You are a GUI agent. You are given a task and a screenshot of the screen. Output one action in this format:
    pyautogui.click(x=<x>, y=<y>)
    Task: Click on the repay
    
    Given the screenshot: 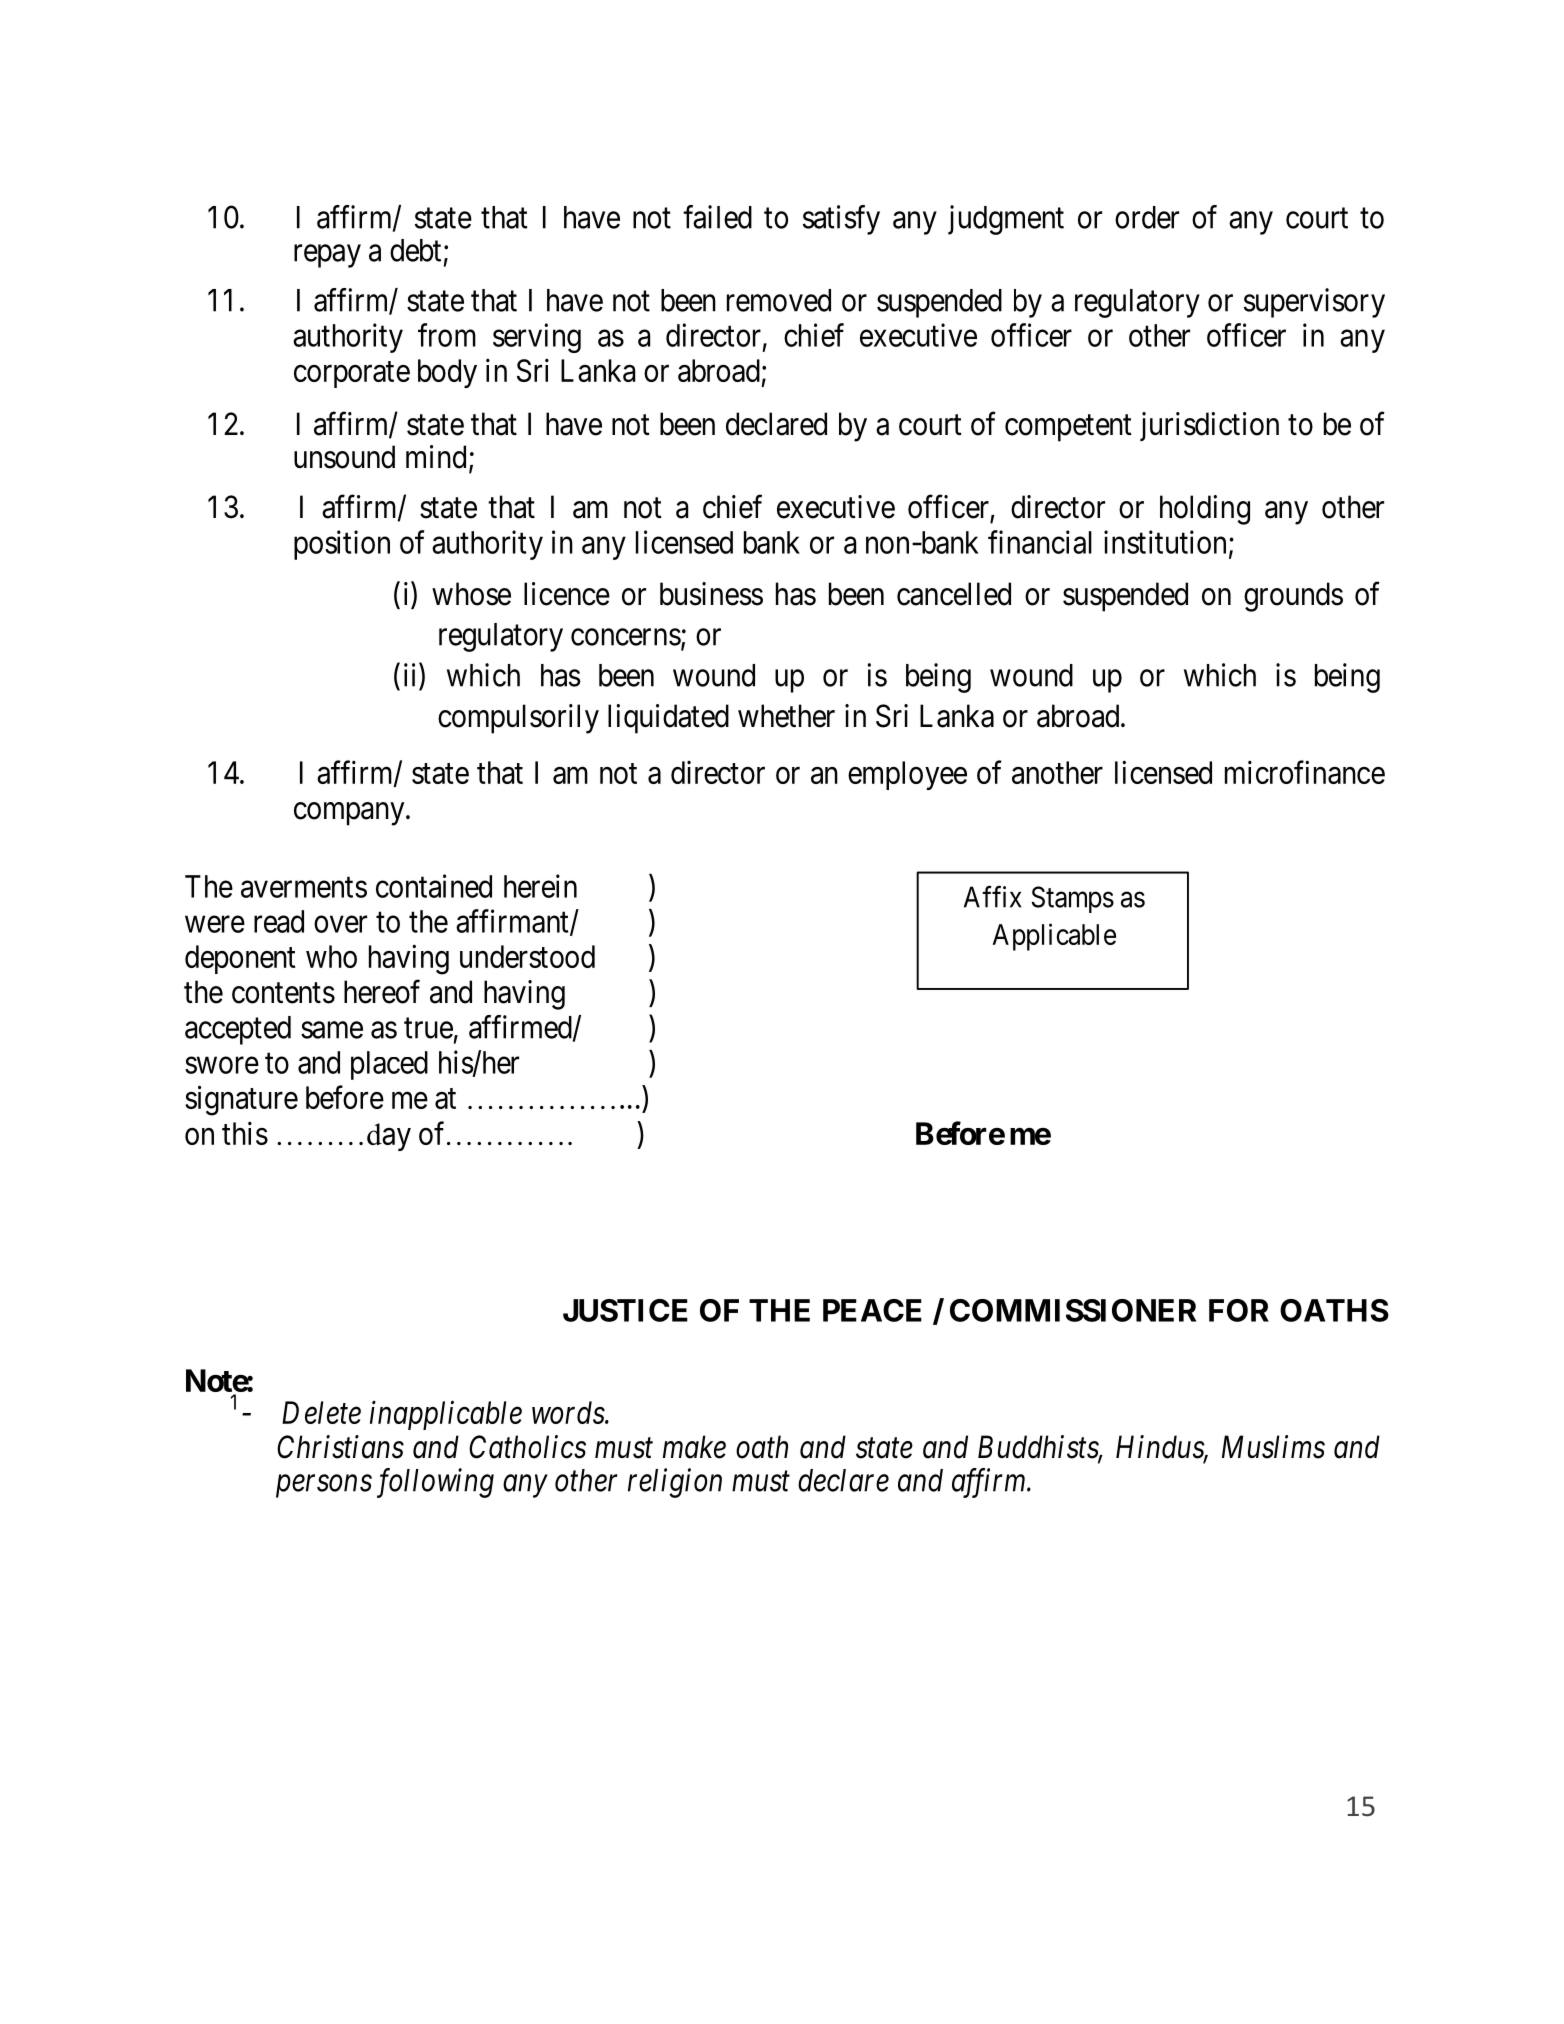 What is the action you would take?
    pyautogui.click(x=327, y=256)
